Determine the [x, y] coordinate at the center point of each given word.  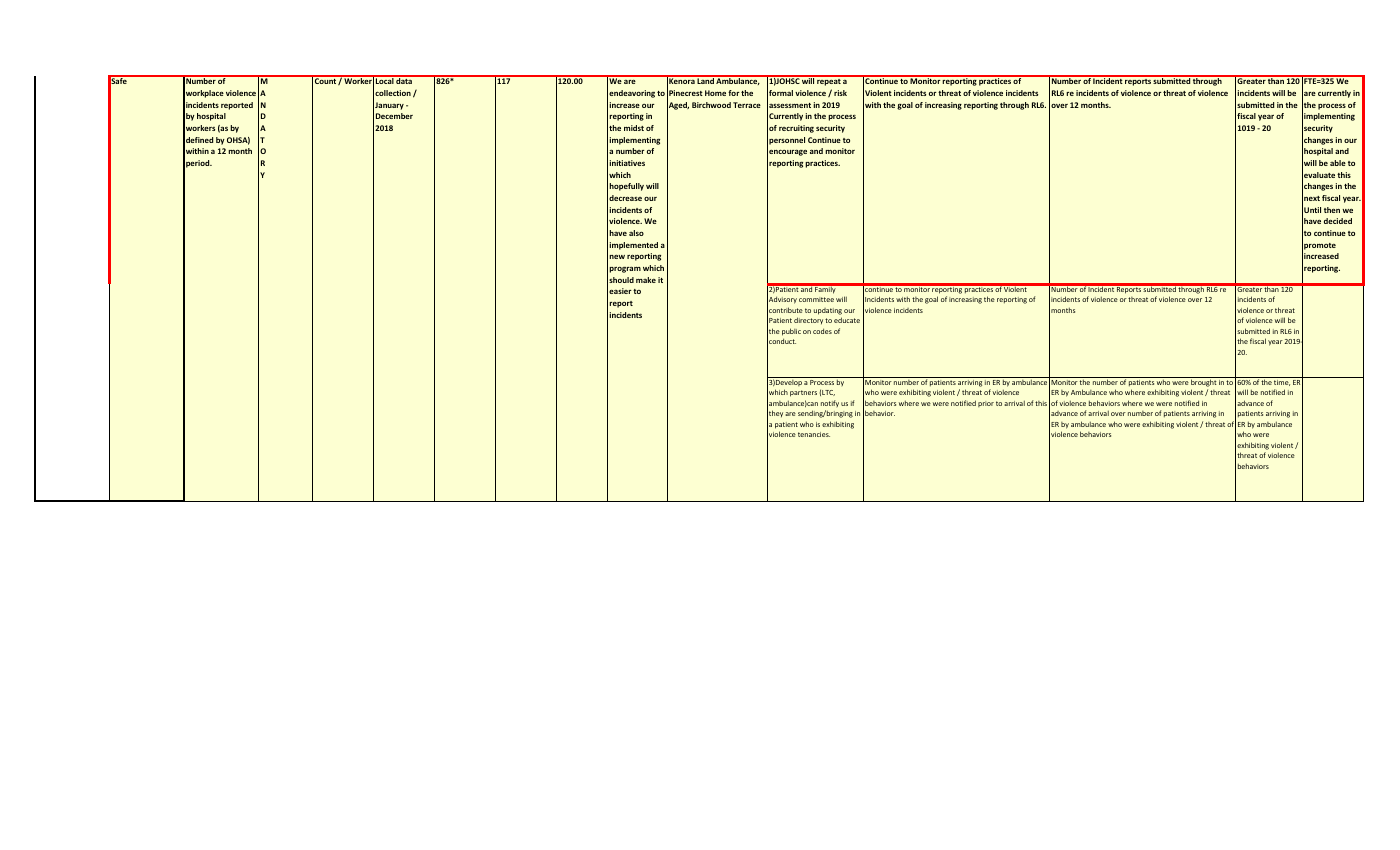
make [646, 280]
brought [1204, 382]
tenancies [814, 434]
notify [830, 403]
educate [847, 320]
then [1332, 210]
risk [840, 93]
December [394, 116]
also [636, 233]
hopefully [626, 187]
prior [986, 404]
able [1338, 163]
